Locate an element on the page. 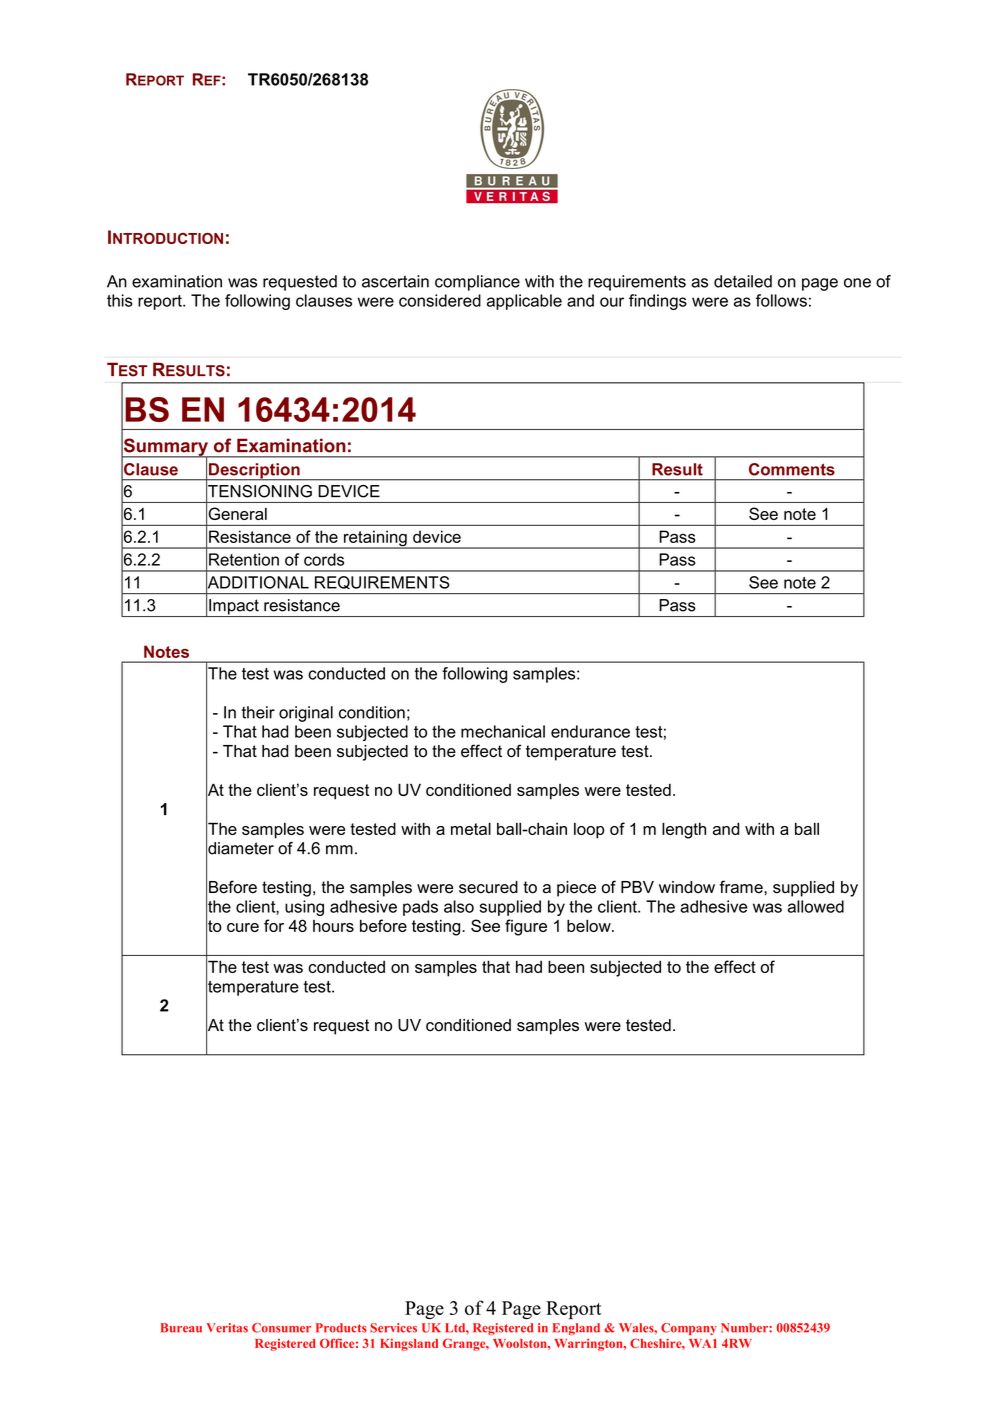 This image has height=1422, width=1006. allowed is located at coordinates (816, 906).
